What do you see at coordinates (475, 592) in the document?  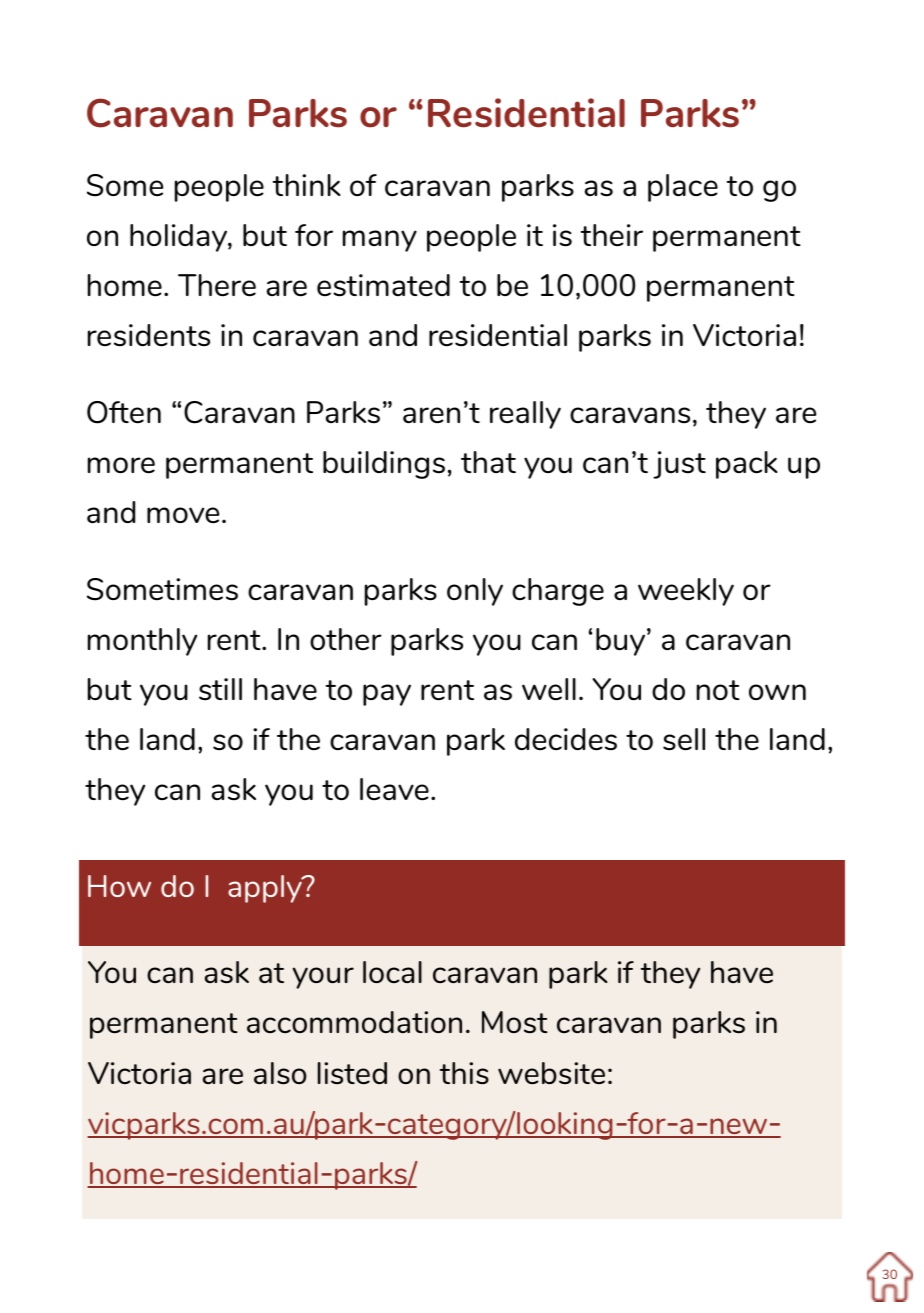 I see `only` at bounding box center [475, 592].
